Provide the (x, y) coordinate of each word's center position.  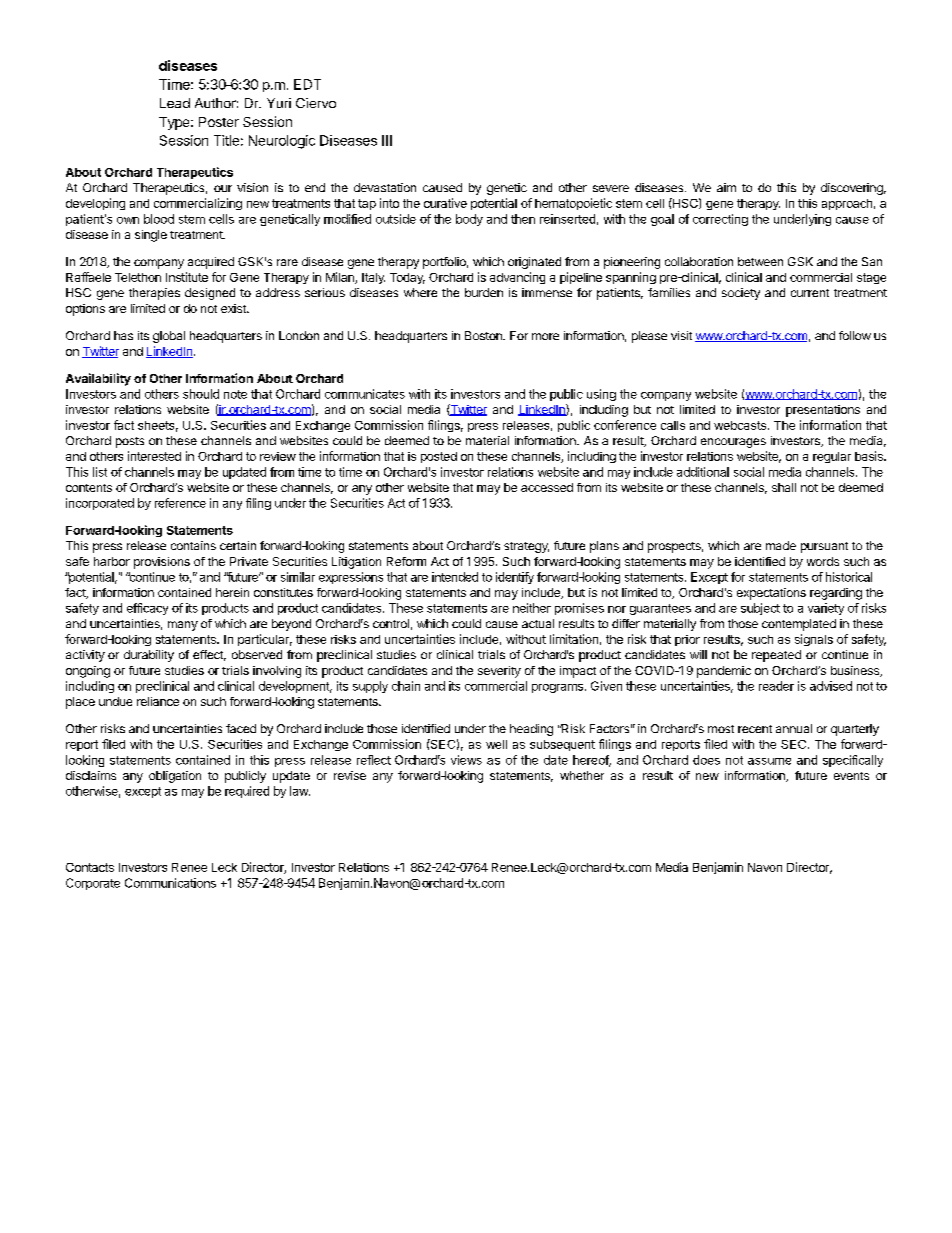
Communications (170, 883)
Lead (175, 103)
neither (532, 608)
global (169, 337)
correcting (720, 220)
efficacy (147, 609)
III (387, 140)
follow (855, 335)
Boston (484, 335)
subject (760, 609)
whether (582, 775)
